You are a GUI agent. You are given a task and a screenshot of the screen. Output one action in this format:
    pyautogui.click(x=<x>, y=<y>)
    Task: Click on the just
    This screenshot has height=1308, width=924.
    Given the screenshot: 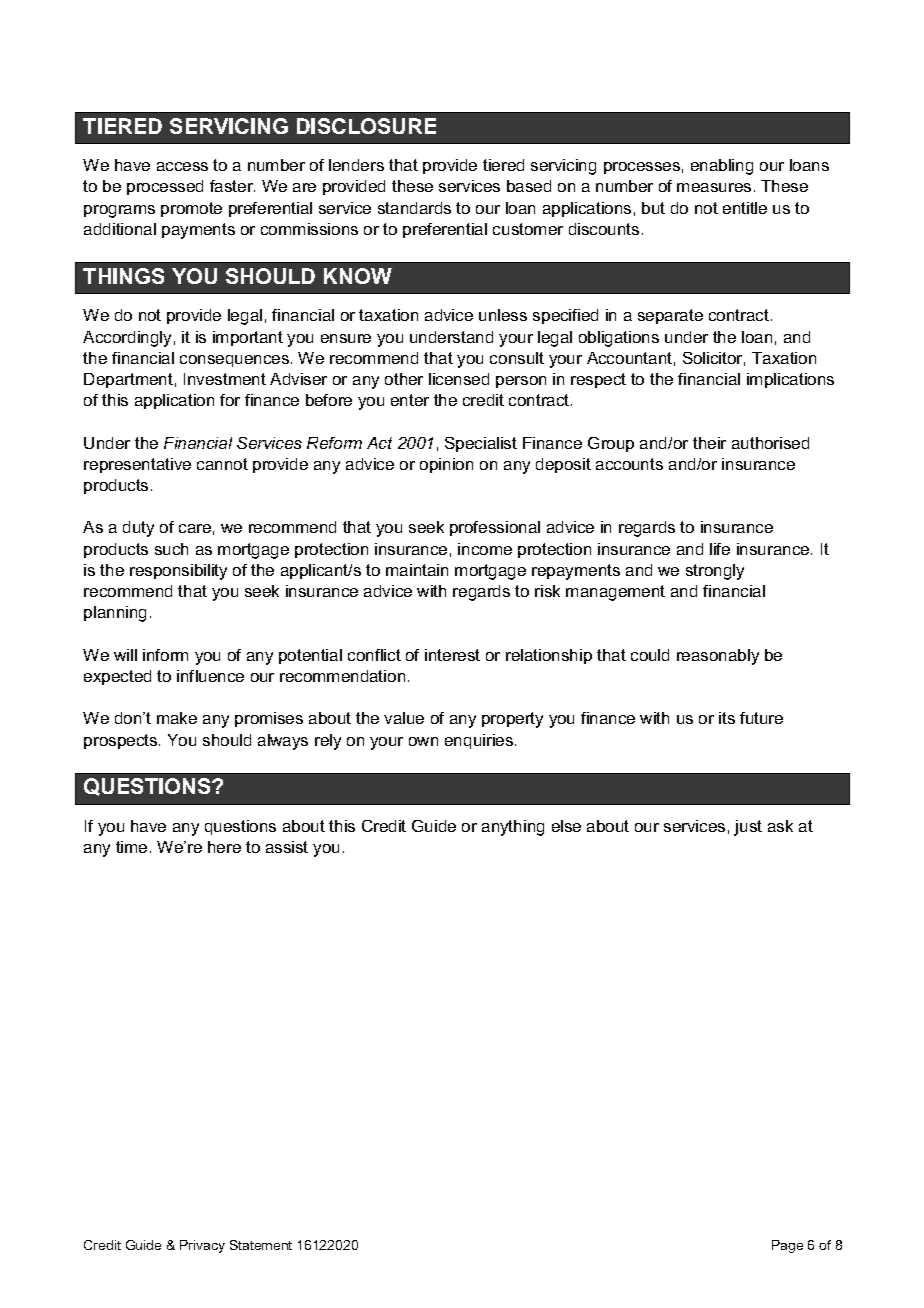 What is the action you would take?
    pyautogui.click(x=748, y=828)
